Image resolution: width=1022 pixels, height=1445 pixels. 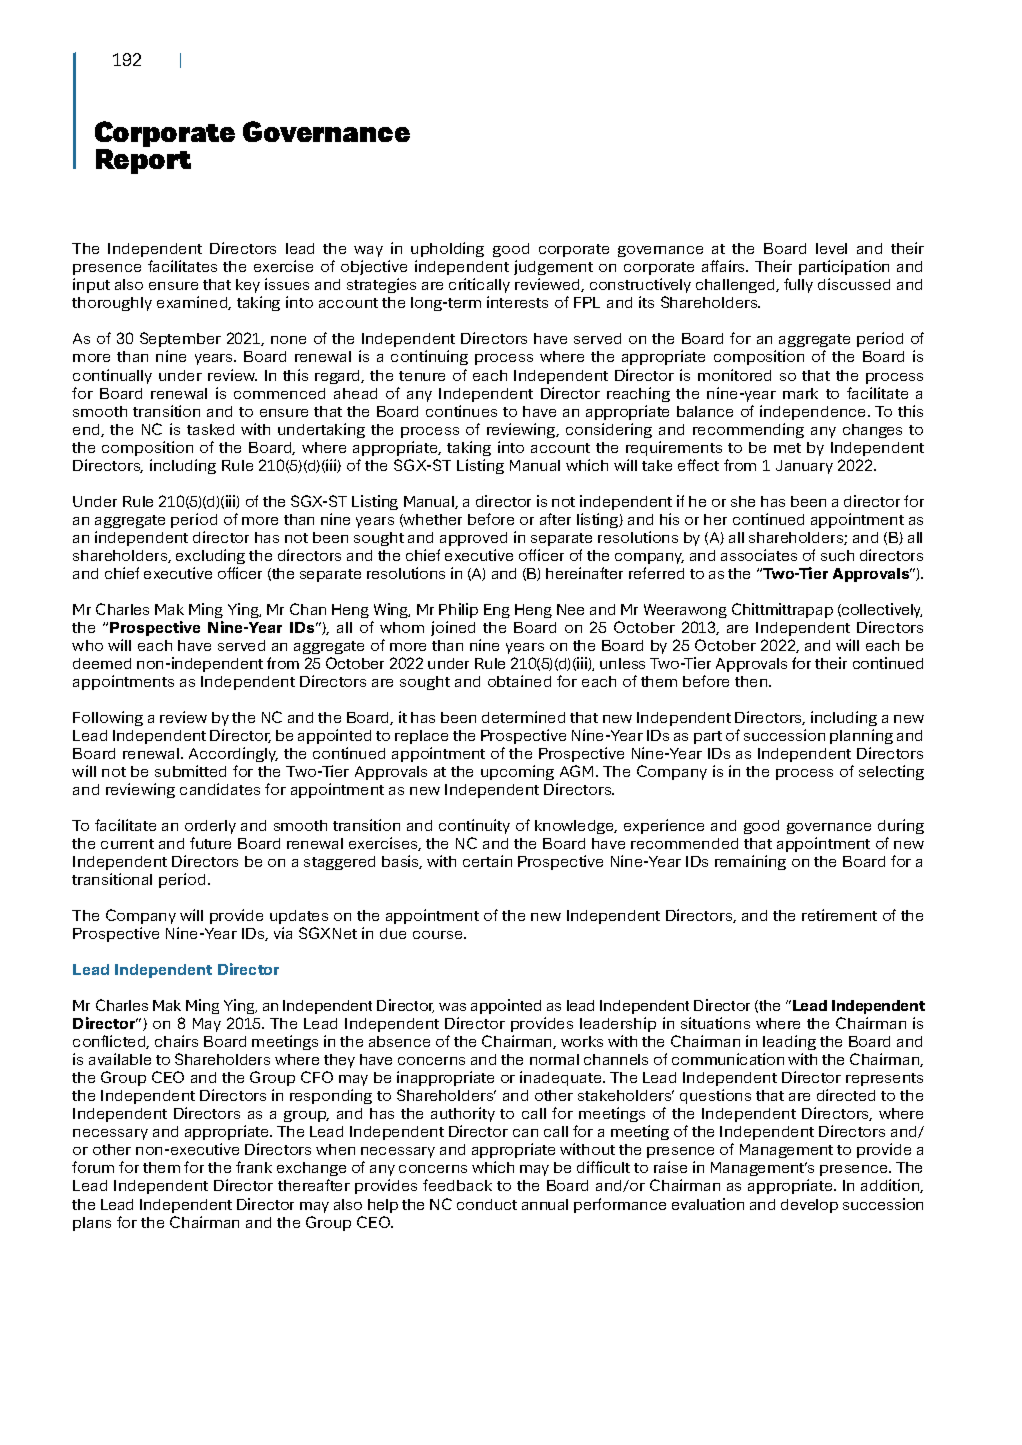 I want to click on excluding, so click(x=210, y=556).
